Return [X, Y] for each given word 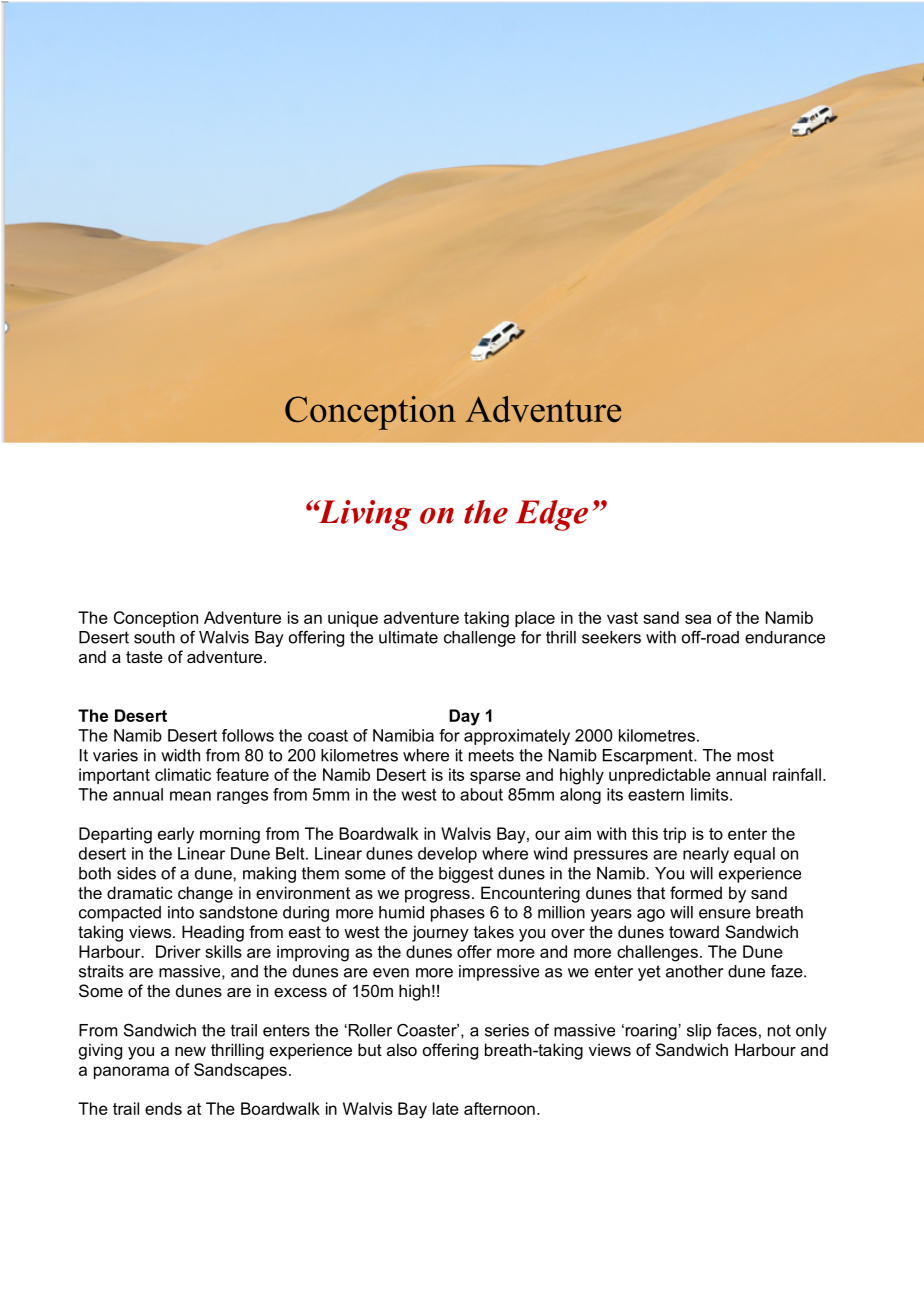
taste [144, 657]
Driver [178, 951]
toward [694, 931]
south [154, 637]
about [481, 794]
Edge [551, 515]
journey [440, 933]
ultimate [408, 637]
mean [190, 796]
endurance [785, 637]
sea [698, 619]
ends [163, 1108]
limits [711, 794]
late [446, 1108]
